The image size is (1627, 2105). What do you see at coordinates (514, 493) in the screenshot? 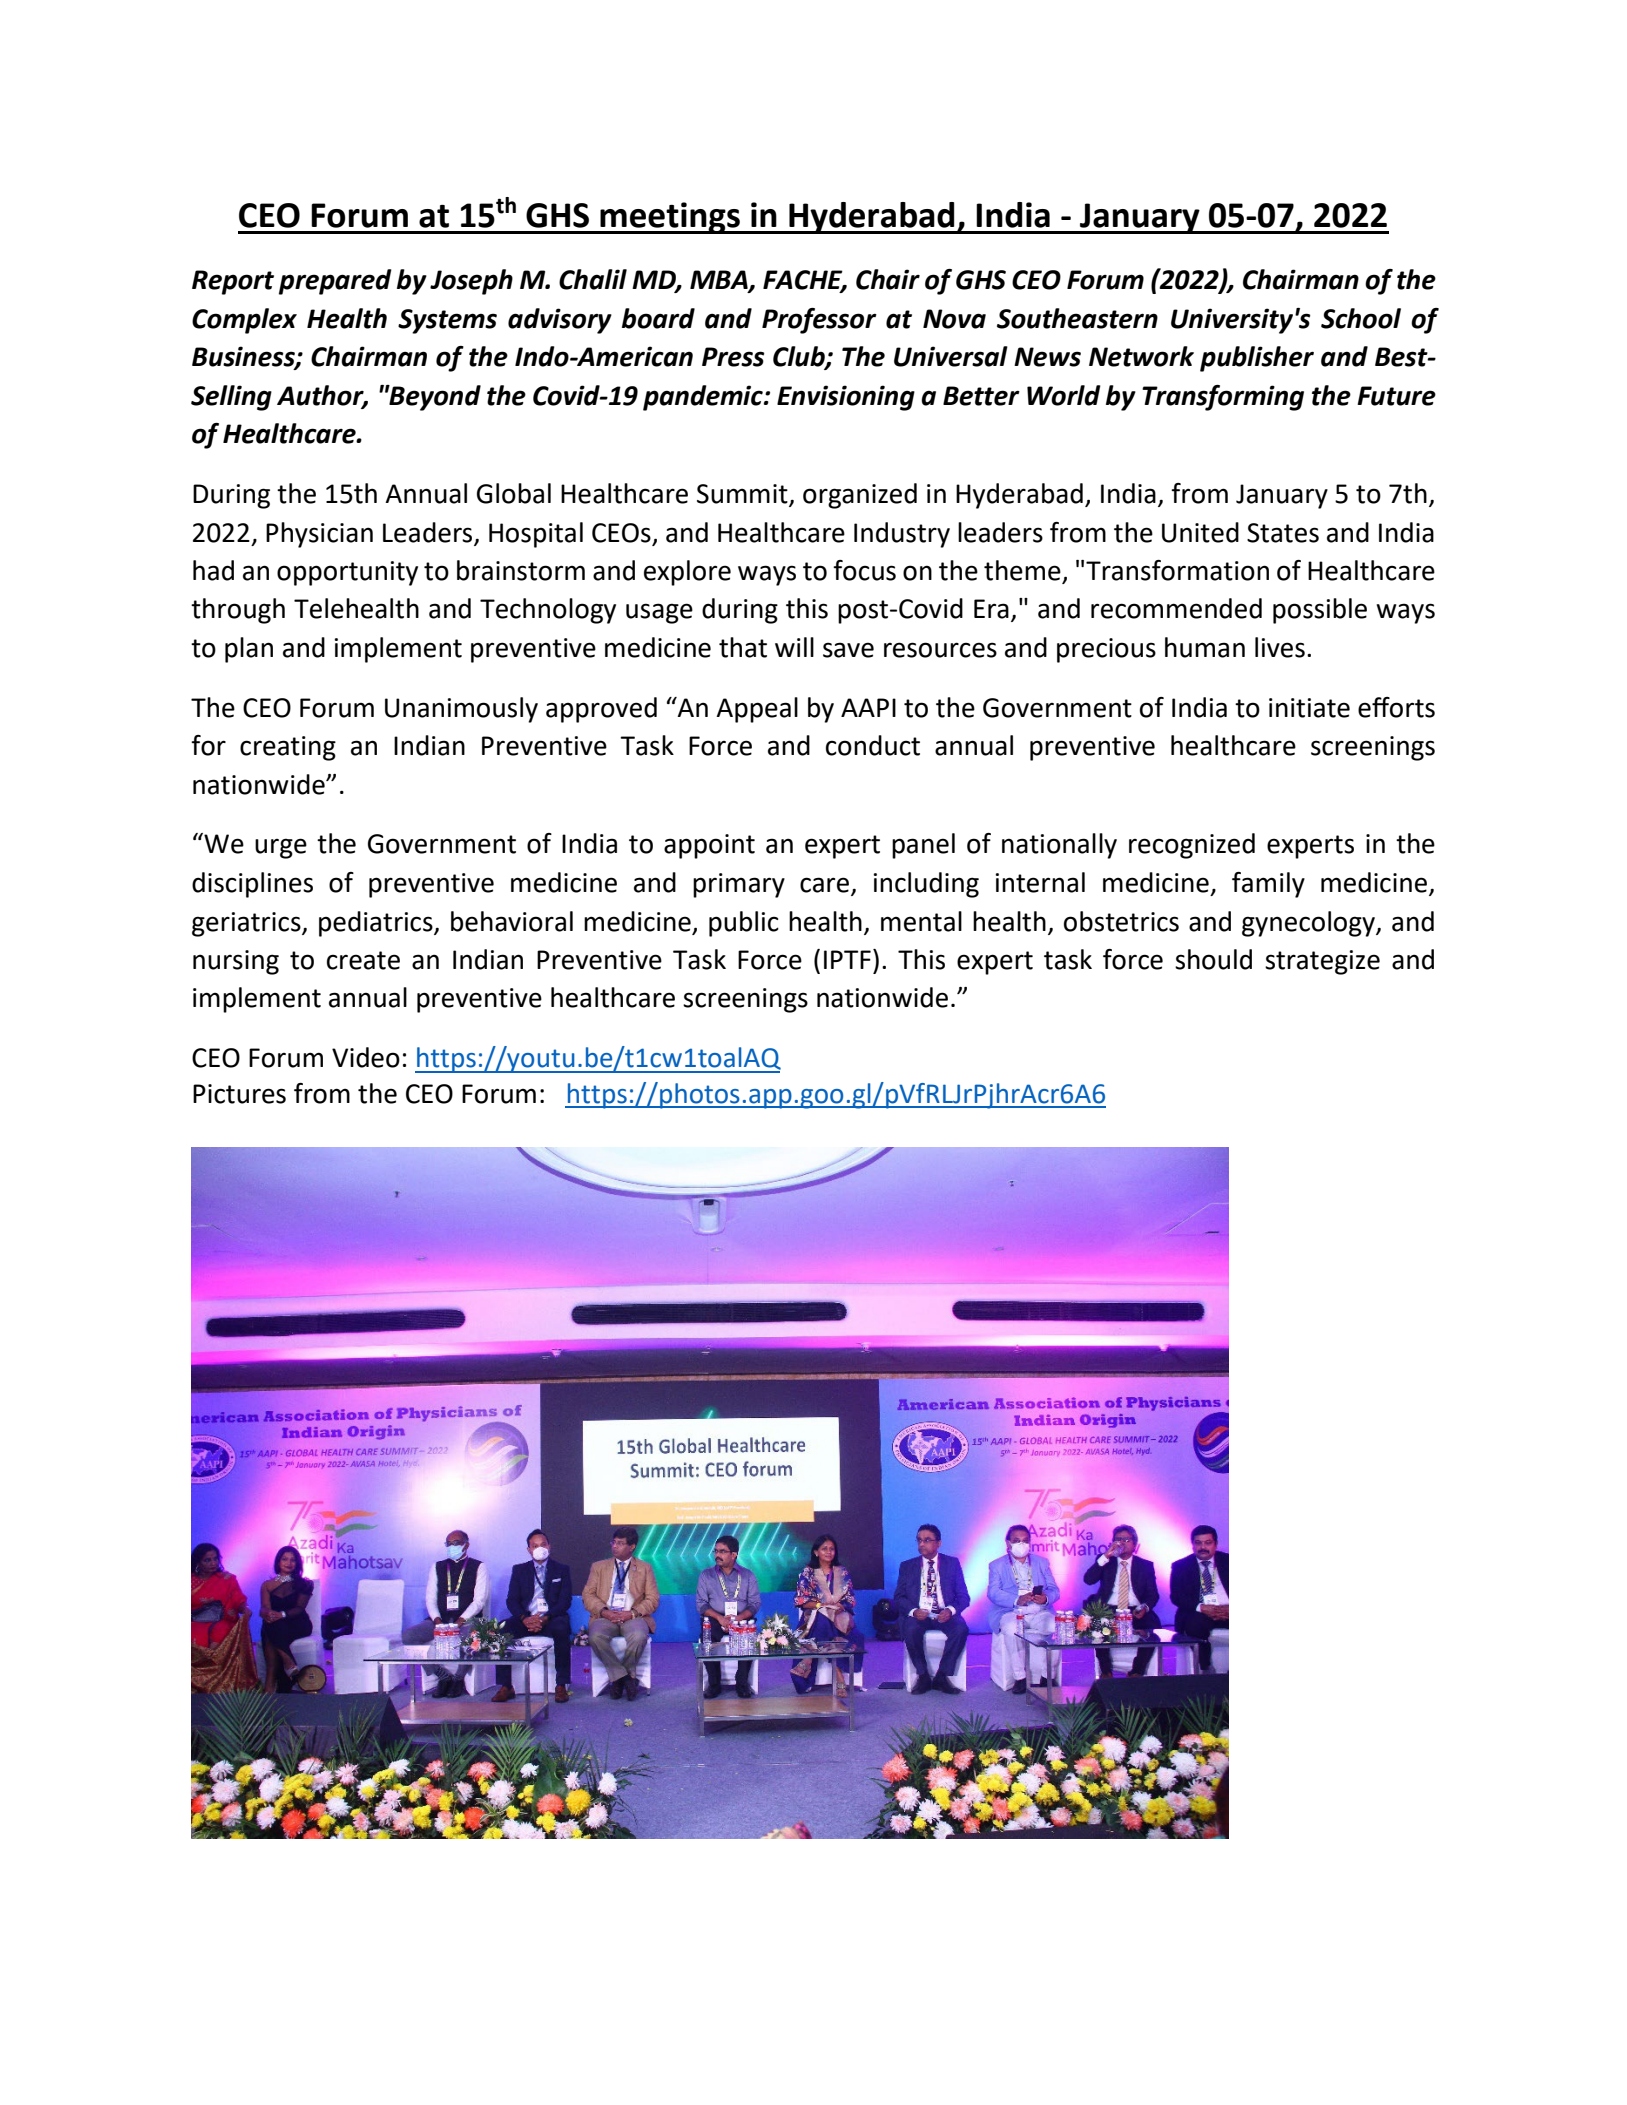
I see `Global` at bounding box center [514, 493].
